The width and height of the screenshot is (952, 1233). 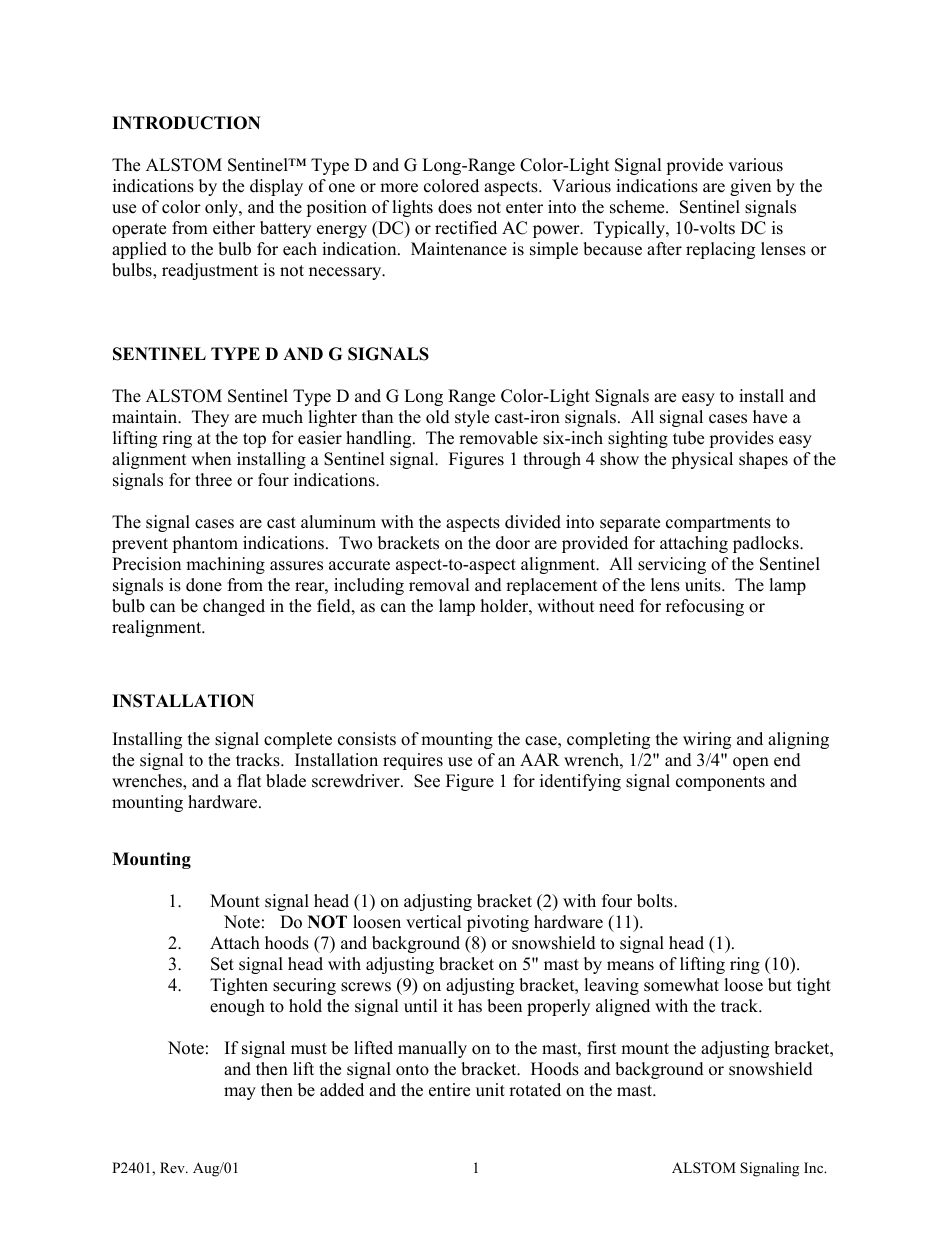 What do you see at coordinates (449, 1090) in the screenshot?
I see `entire` at bounding box center [449, 1090].
